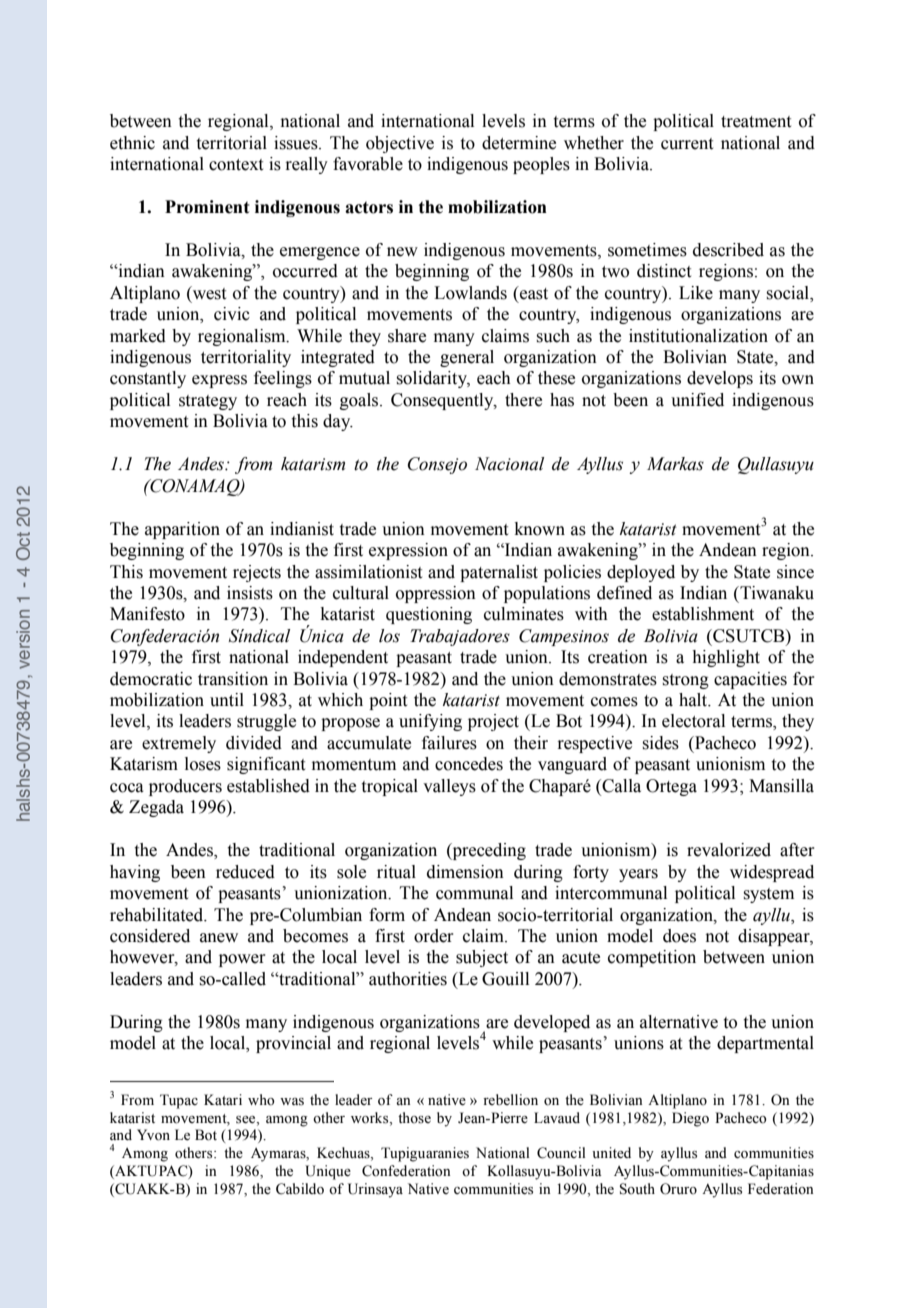 The height and width of the screenshot is (1308, 924). Describe the element at coordinates (488, 851) in the screenshot. I see `preceding` at that location.
